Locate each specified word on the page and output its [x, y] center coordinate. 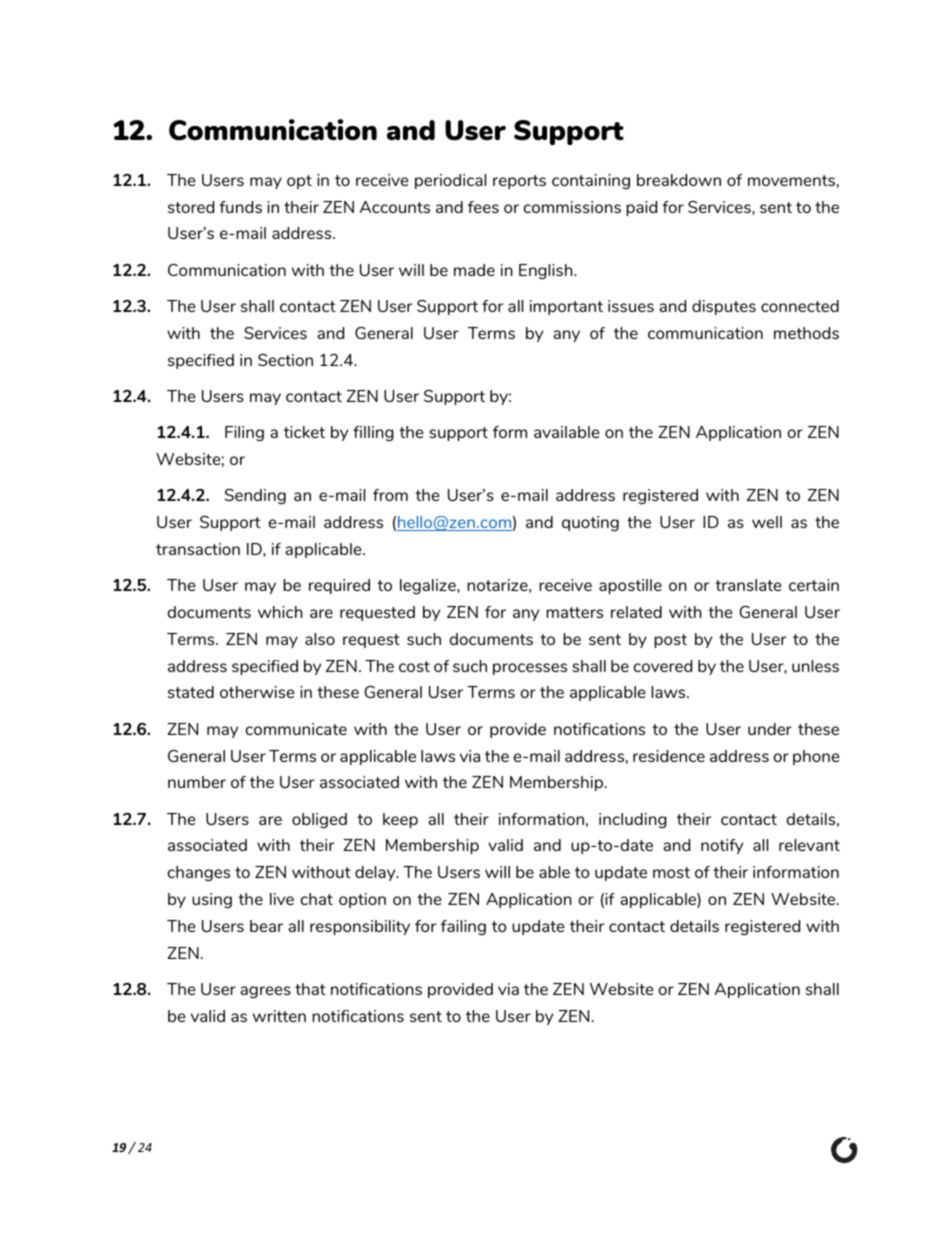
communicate [296, 729]
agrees [265, 992]
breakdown [679, 180]
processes [530, 669]
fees [483, 207]
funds [240, 207]
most [671, 872]
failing [463, 927]
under [770, 729]
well [767, 522]
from [390, 495]
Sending [255, 496]
